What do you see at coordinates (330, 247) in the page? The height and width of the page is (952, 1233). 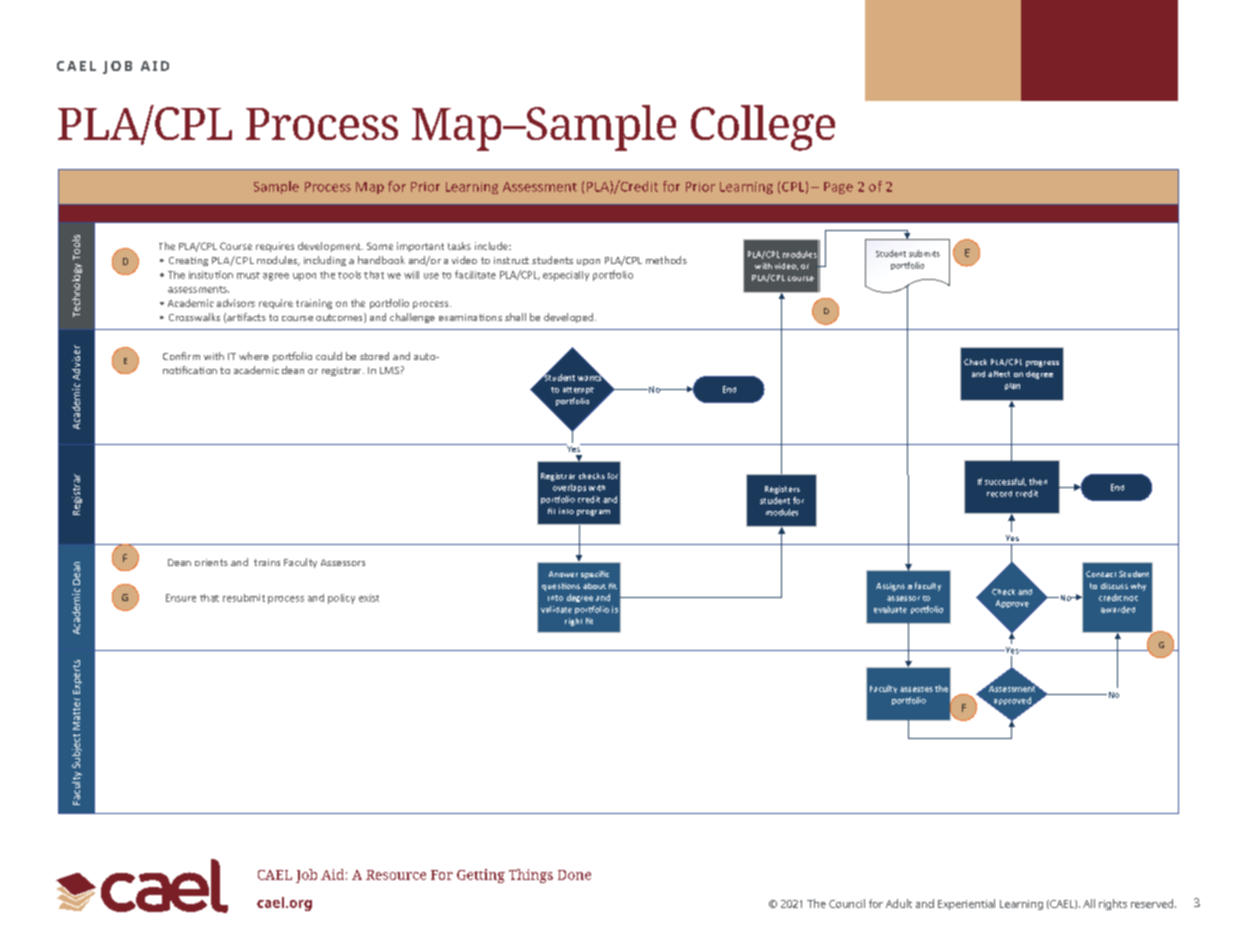 I see `development` at bounding box center [330, 247].
